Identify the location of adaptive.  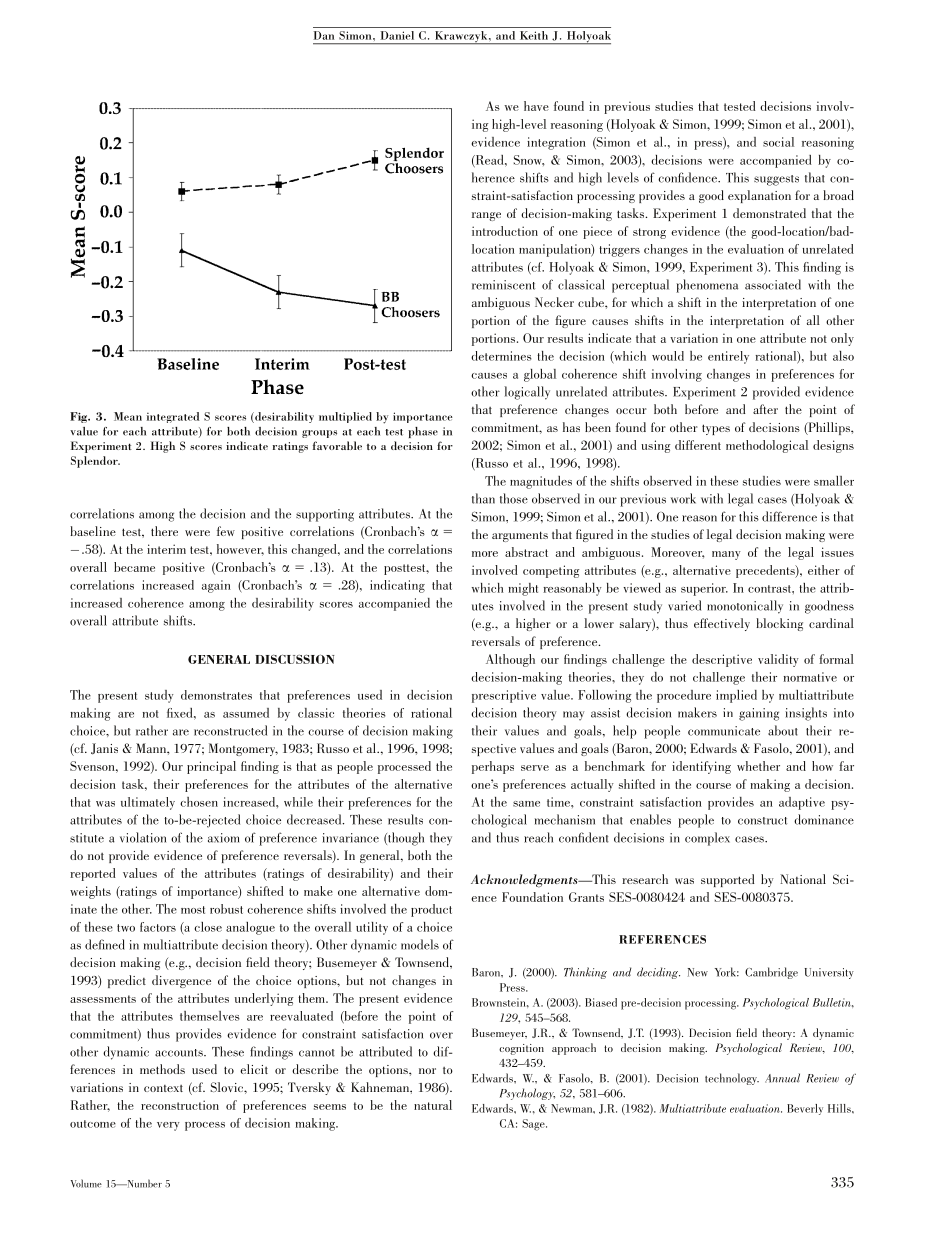
(802, 803).
